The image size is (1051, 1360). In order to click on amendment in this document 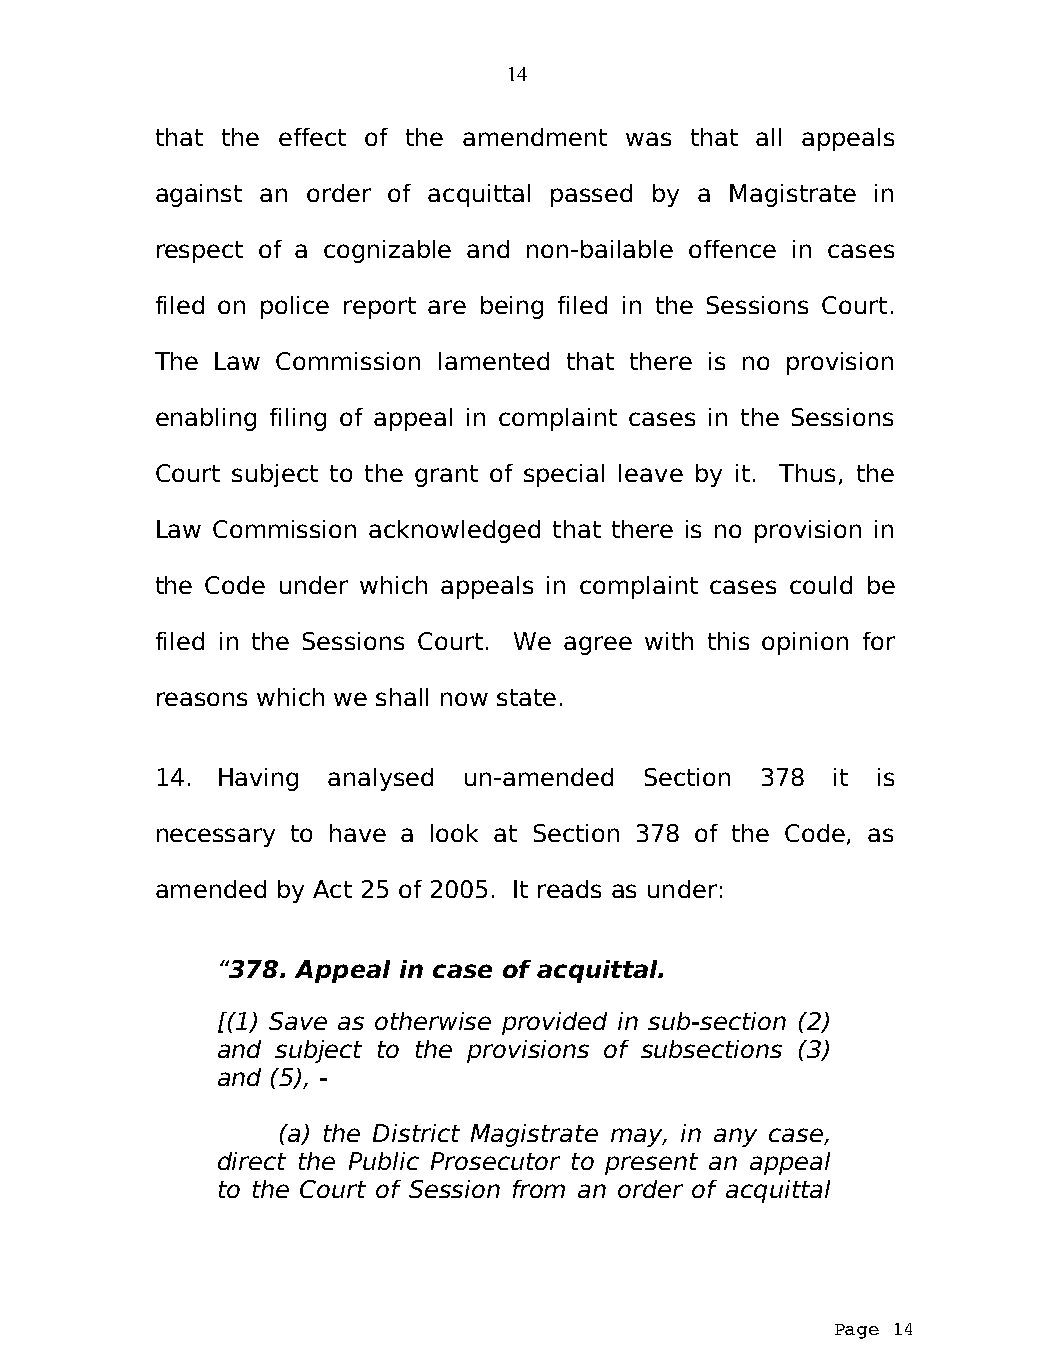, I will do `click(535, 137)`.
